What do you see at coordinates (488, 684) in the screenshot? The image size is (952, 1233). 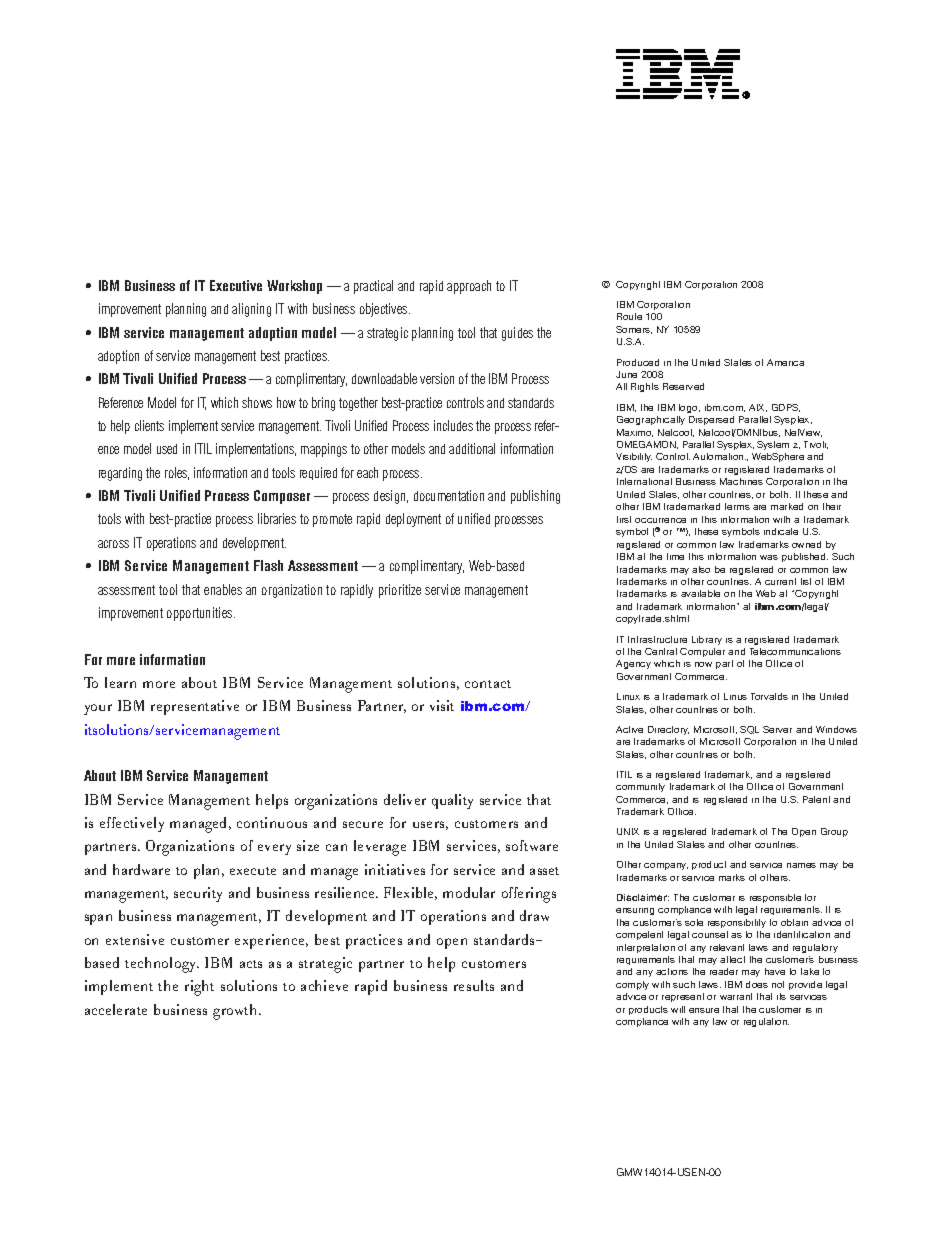 I see `contact` at bounding box center [488, 684].
